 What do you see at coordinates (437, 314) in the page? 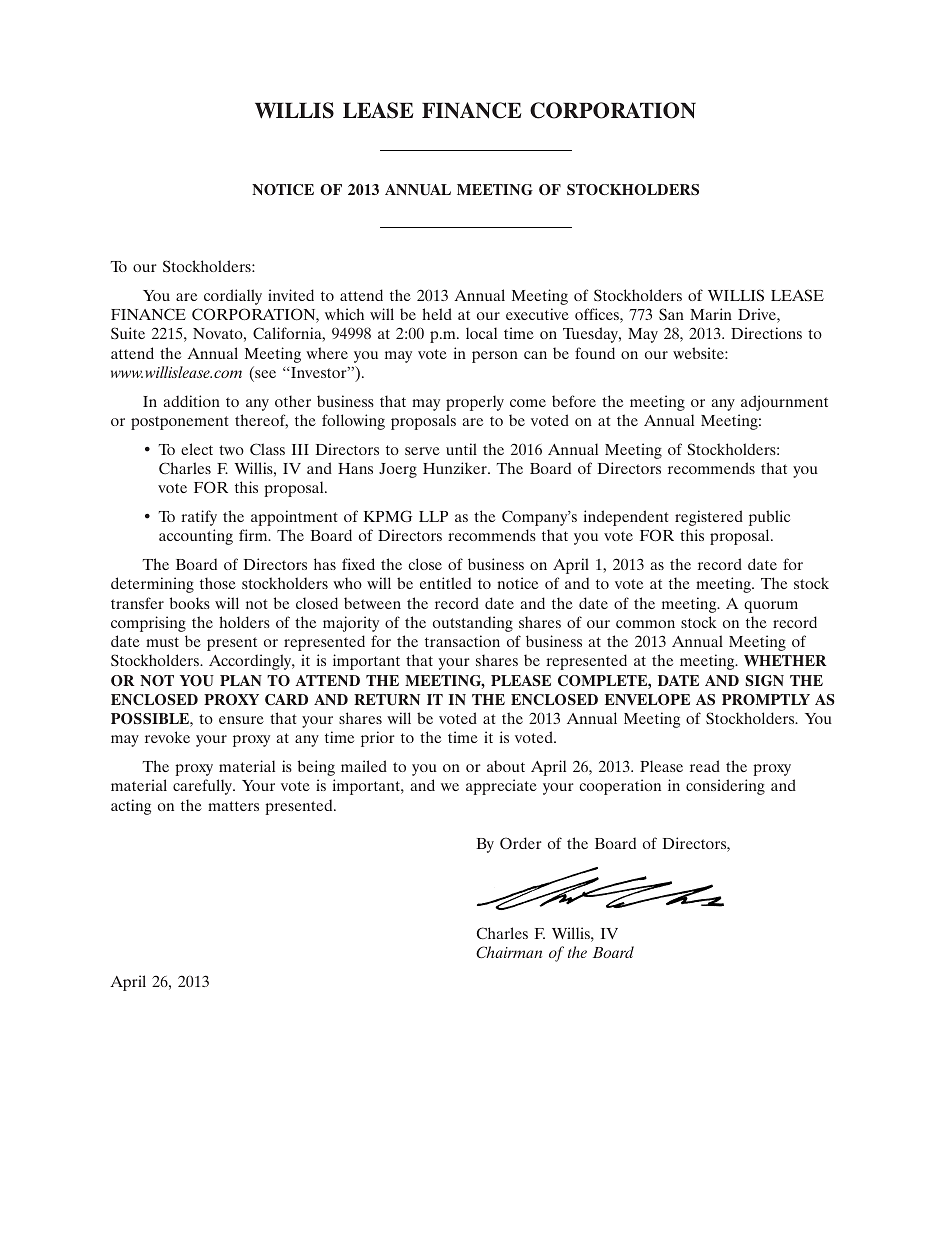
I see `held` at bounding box center [437, 314].
